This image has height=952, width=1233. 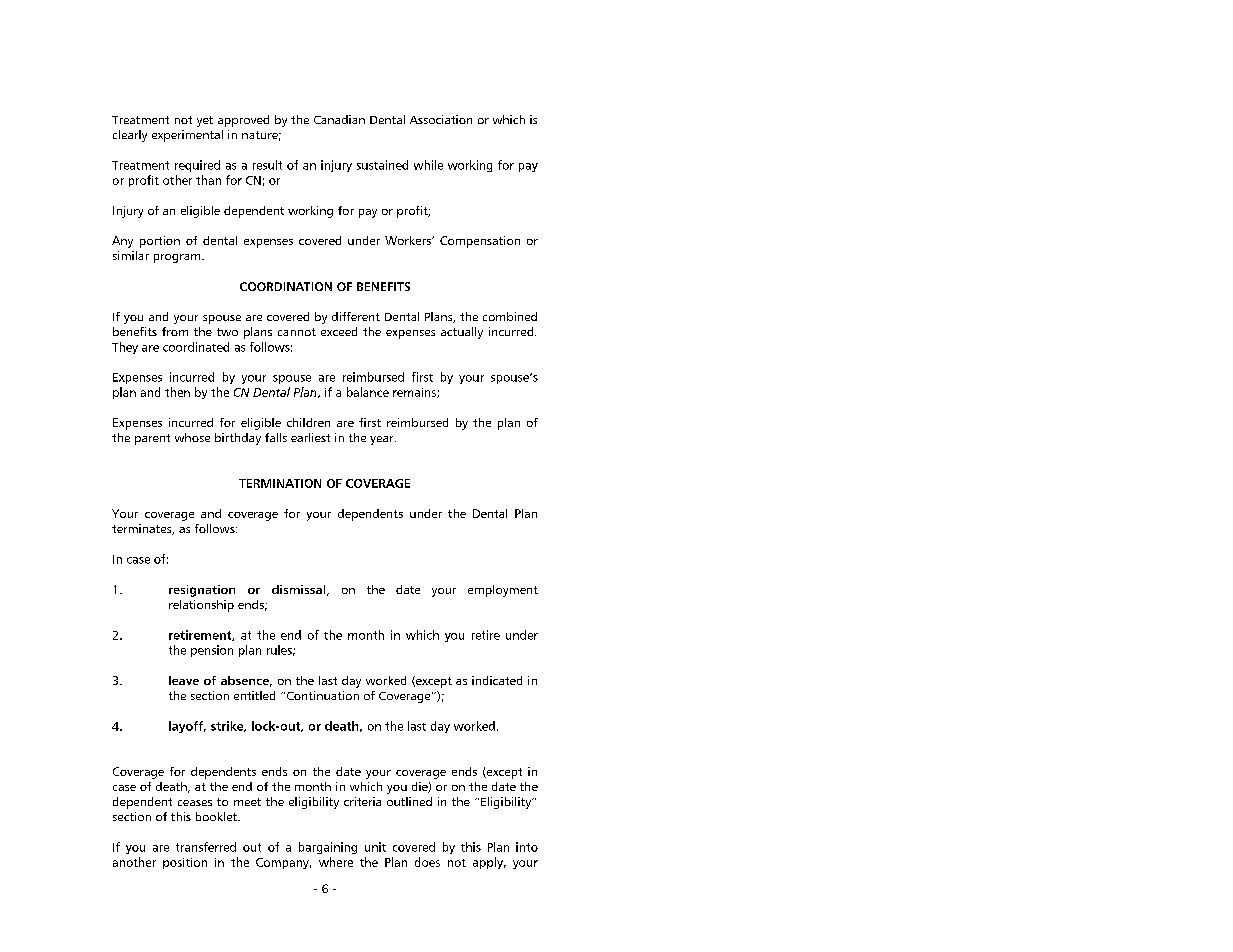 I want to click on dismissal, so click(x=300, y=590).
